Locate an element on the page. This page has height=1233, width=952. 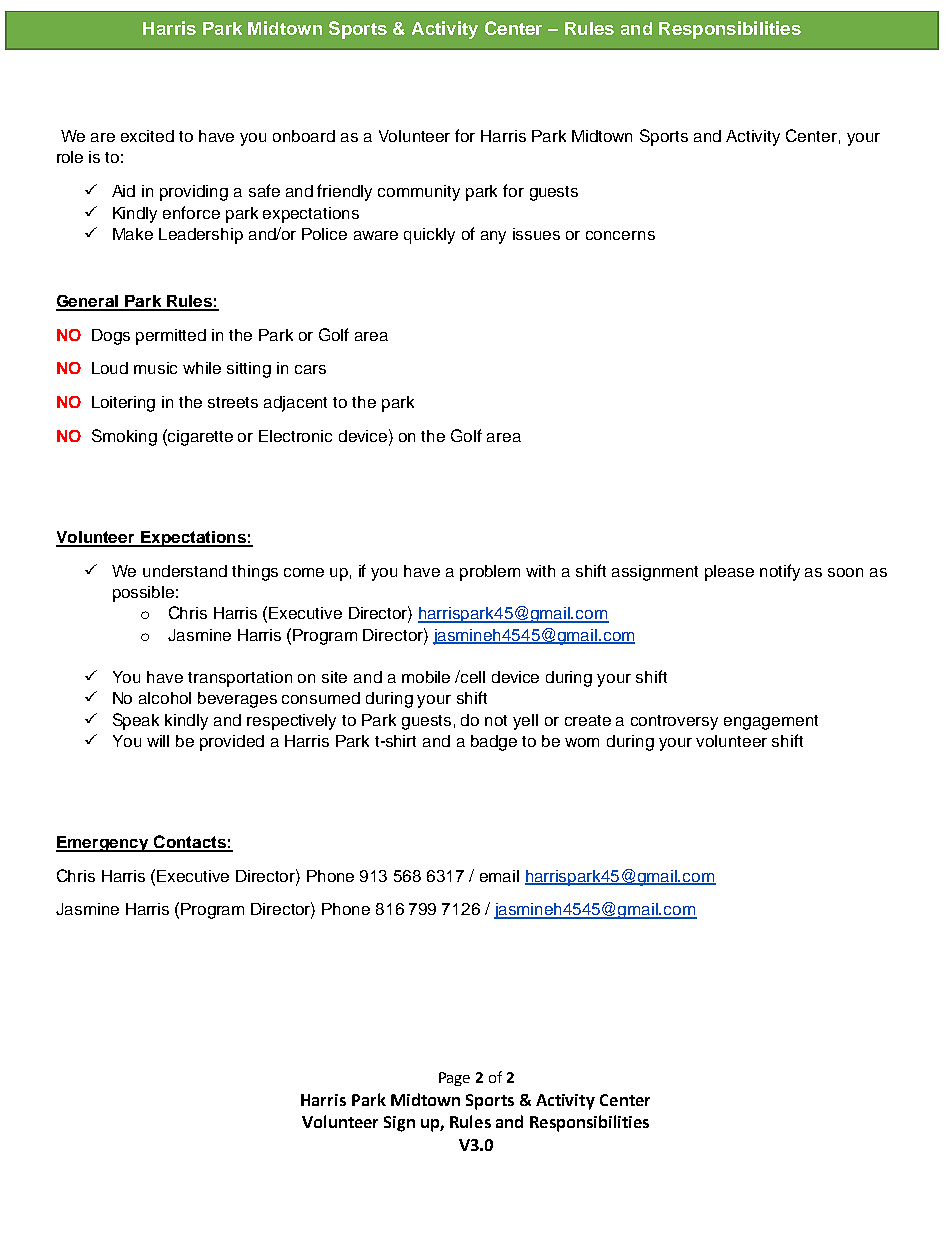
concerns is located at coordinates (620, 235).
